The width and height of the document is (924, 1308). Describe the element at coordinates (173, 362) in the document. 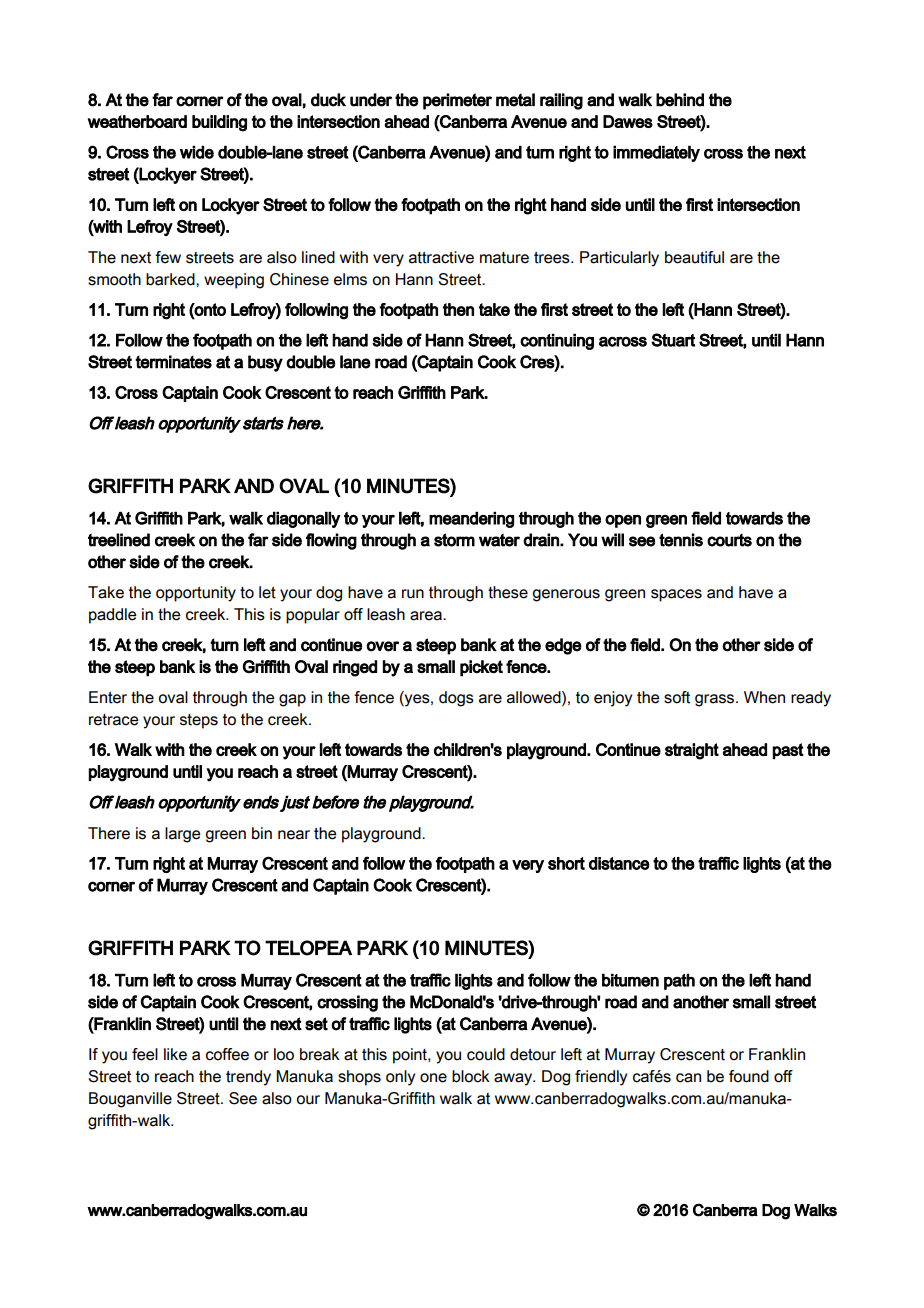

I see `terminates` at that location.
